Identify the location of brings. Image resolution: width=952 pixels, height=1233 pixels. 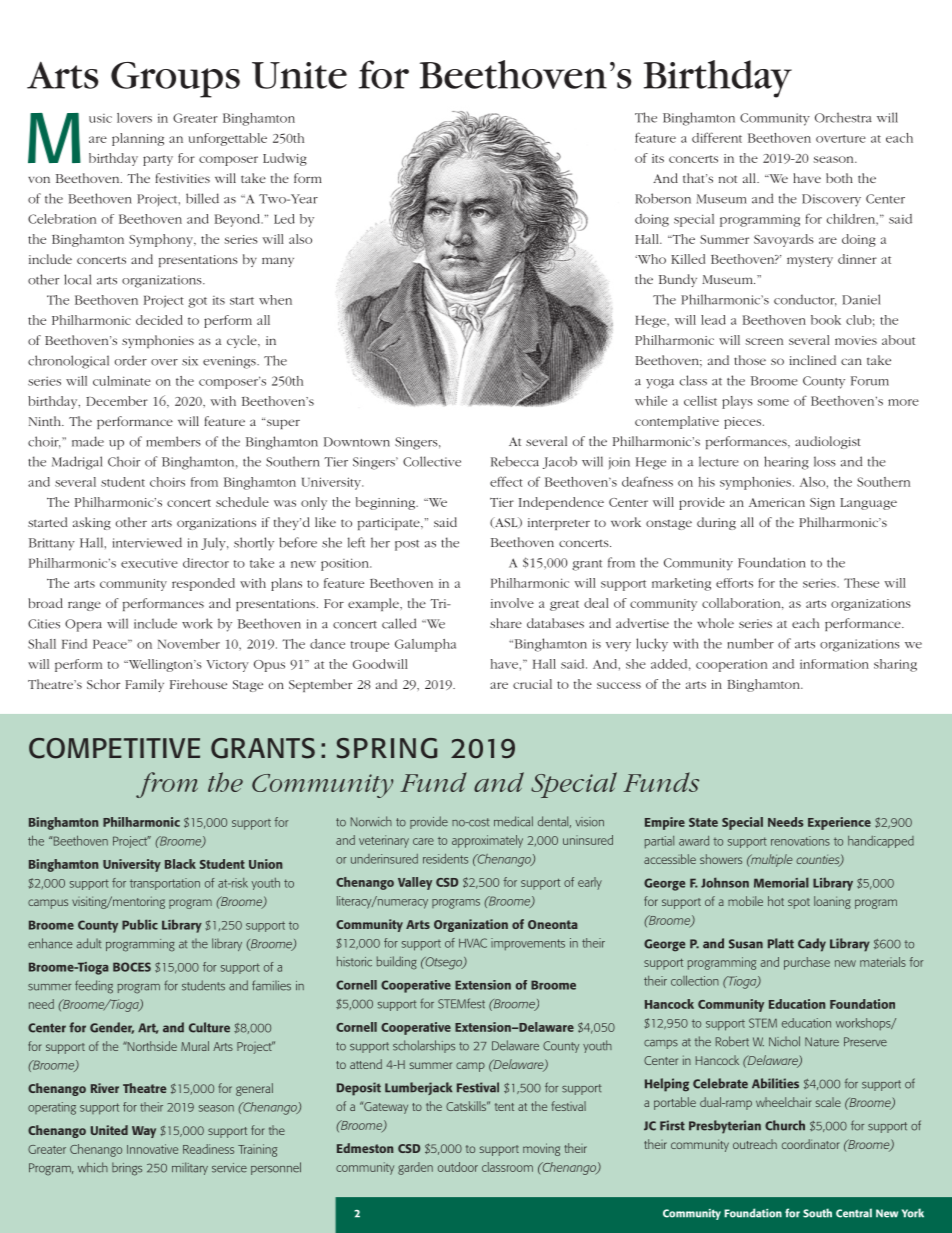
(127, 1169).
